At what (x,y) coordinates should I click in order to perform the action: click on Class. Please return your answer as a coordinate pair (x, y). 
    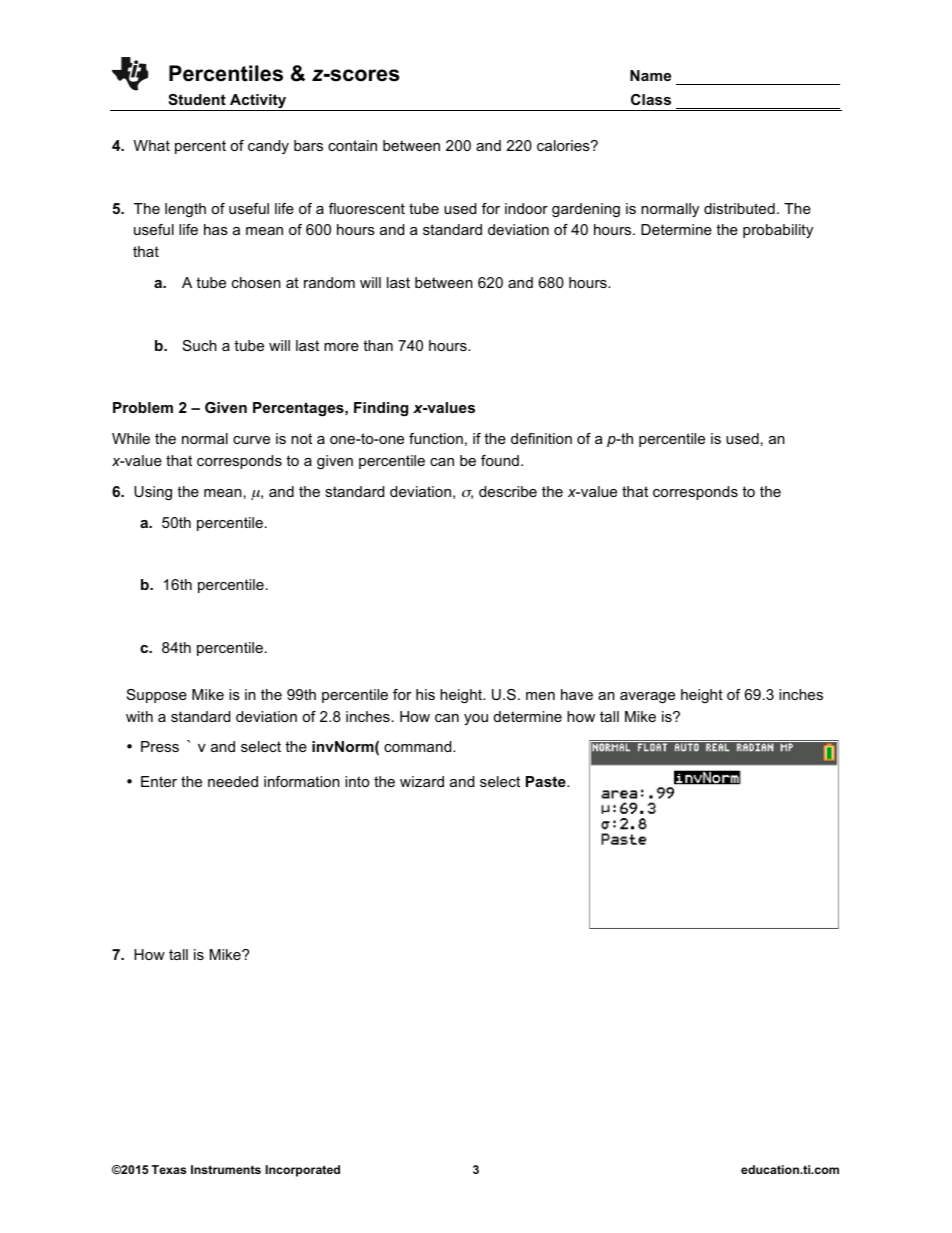
    Looking at the image, I should click on (651, 99).
